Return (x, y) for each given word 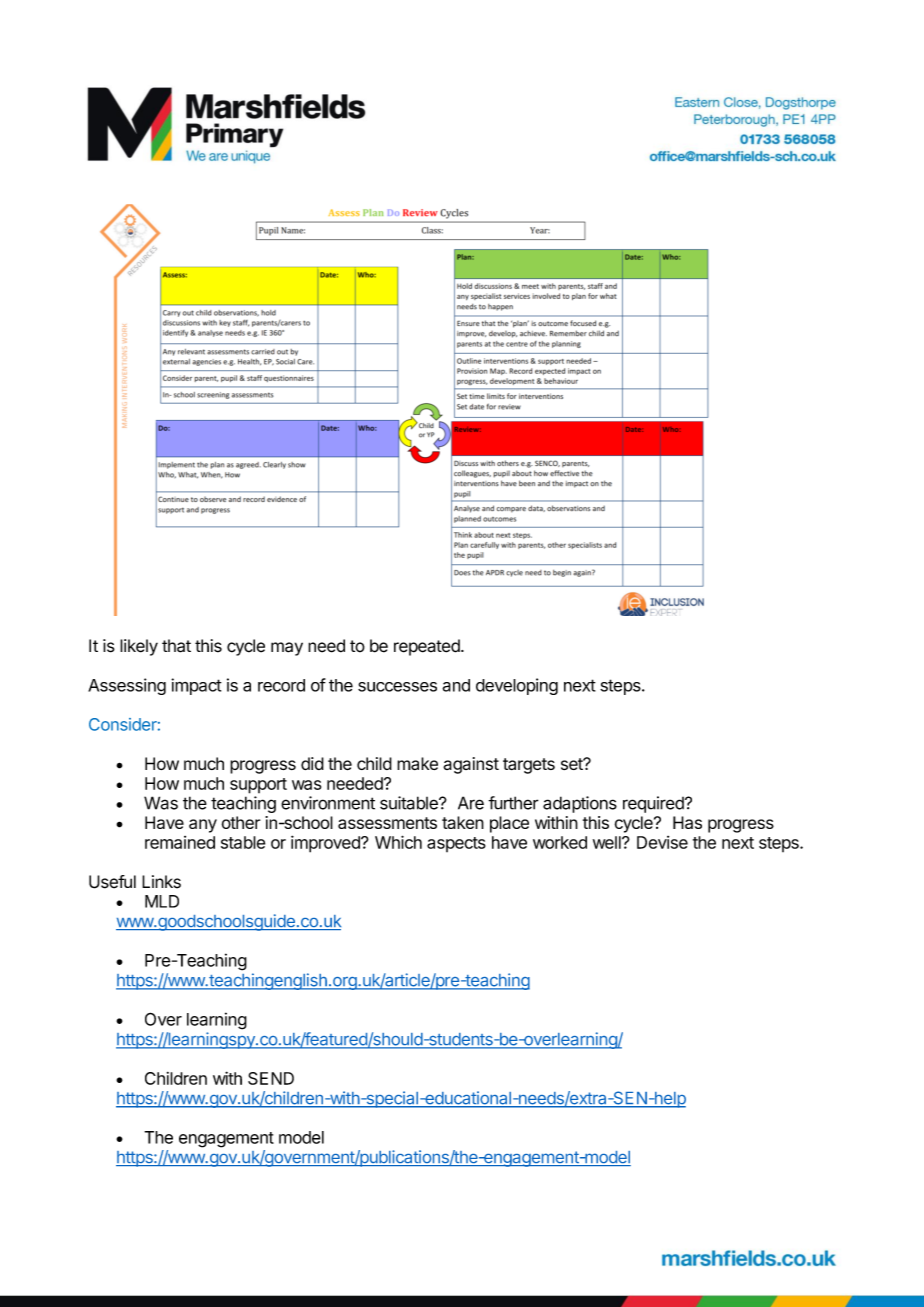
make (417, 763)
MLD (162, 901)
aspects (456, 844)
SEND (271, 1078)
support (258, 786)
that (176, 646)
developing (517, 686)
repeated (428, 647)
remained (180, 842)
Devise (662, 842)
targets (529, 766)
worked (560, 842)
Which (398, 842)
